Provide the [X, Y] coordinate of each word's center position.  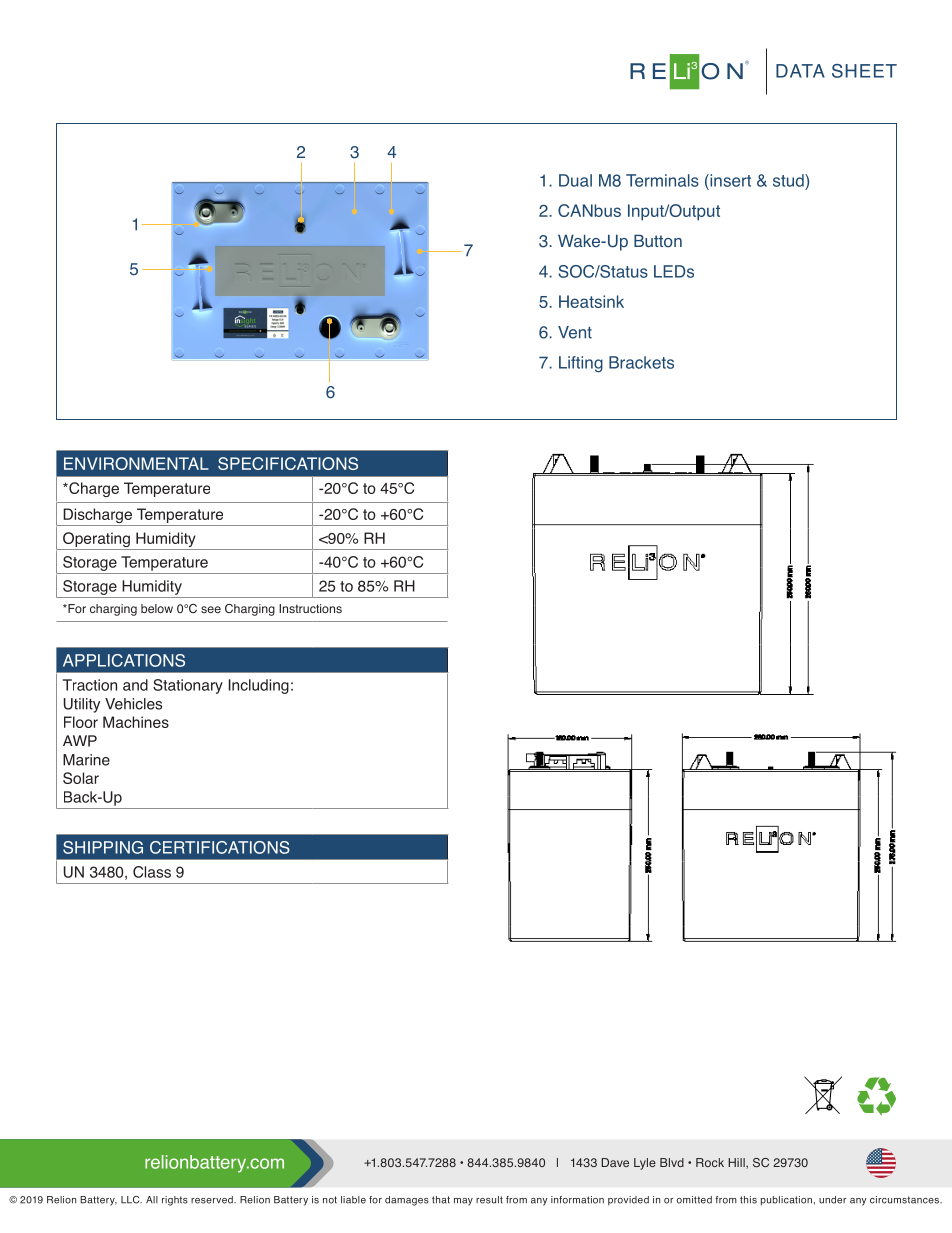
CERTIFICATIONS [220, 847]
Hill [737, 1163]
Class [152, 872]
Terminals [662, 180]
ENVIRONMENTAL [136, 463]
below [157, 608]
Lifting [581, 364]
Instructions [310, 608]
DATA [800, 71]
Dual [575, 180]
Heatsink [591, 301]
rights [175, 1201]
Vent [575, 332]
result [489, 1200]
